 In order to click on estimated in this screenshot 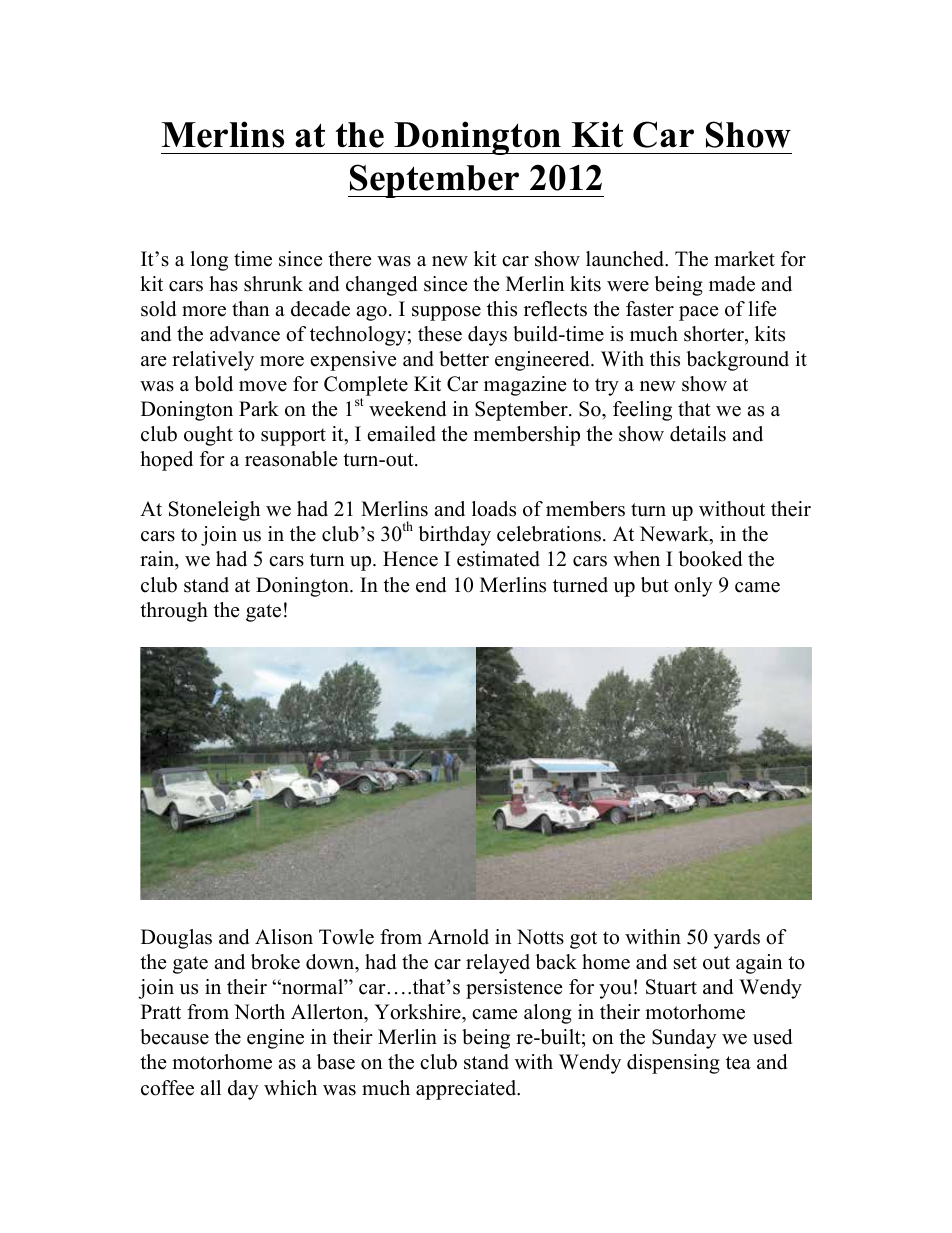, I will do `click(498, 559)`.
